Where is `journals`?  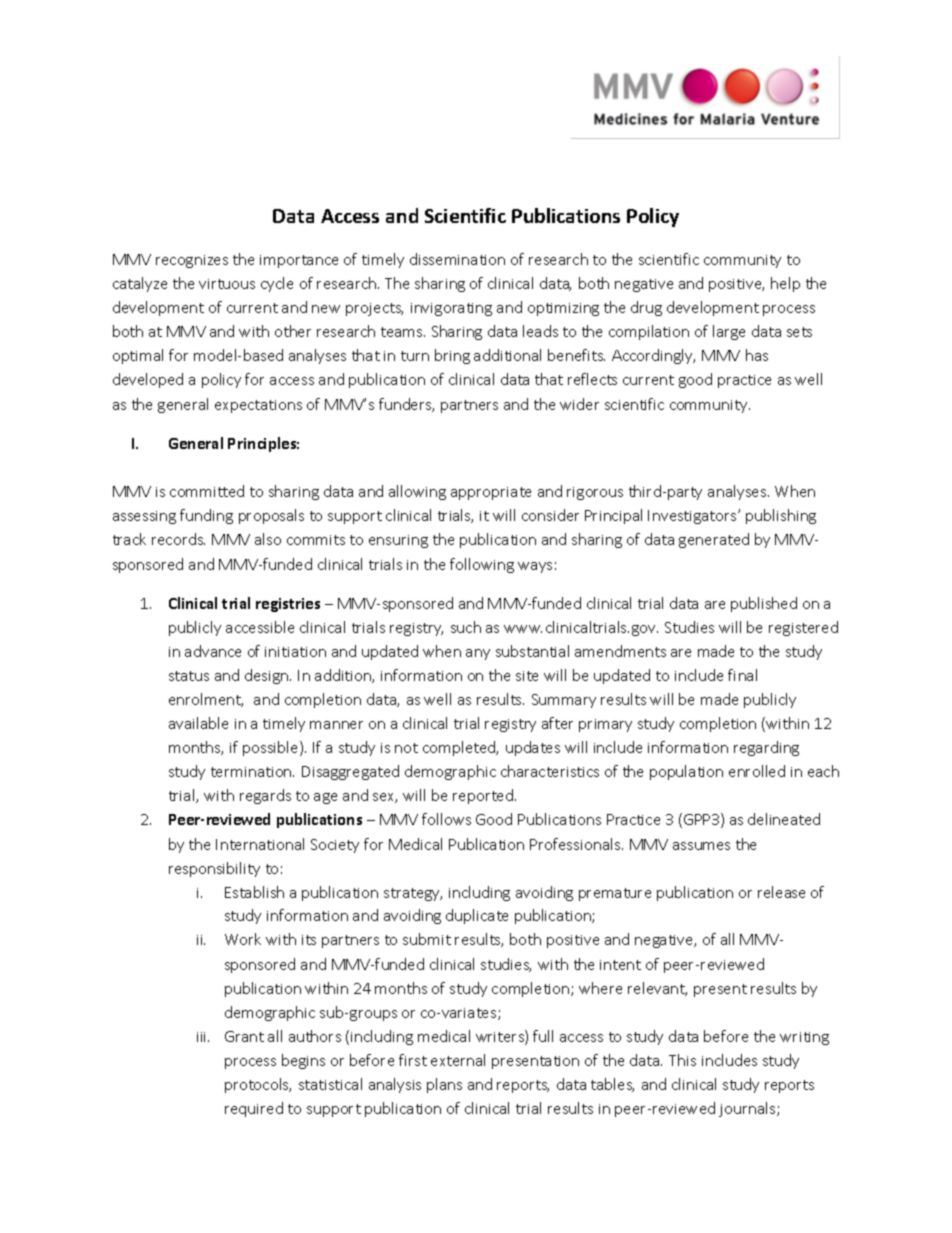
journals is located at coordinates (748, 1109).
